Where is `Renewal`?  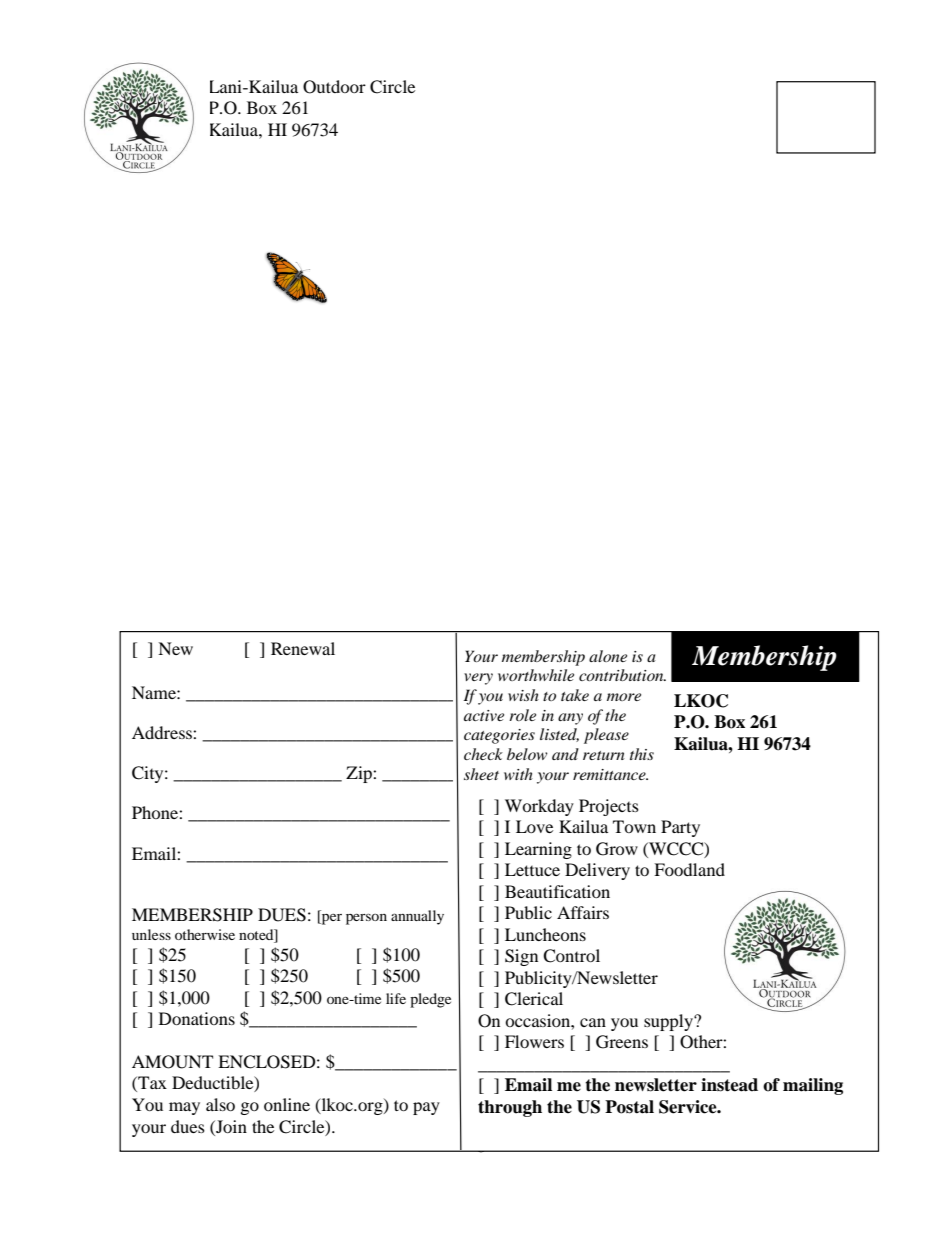
Renewal is located at coordinates (303, 648).
